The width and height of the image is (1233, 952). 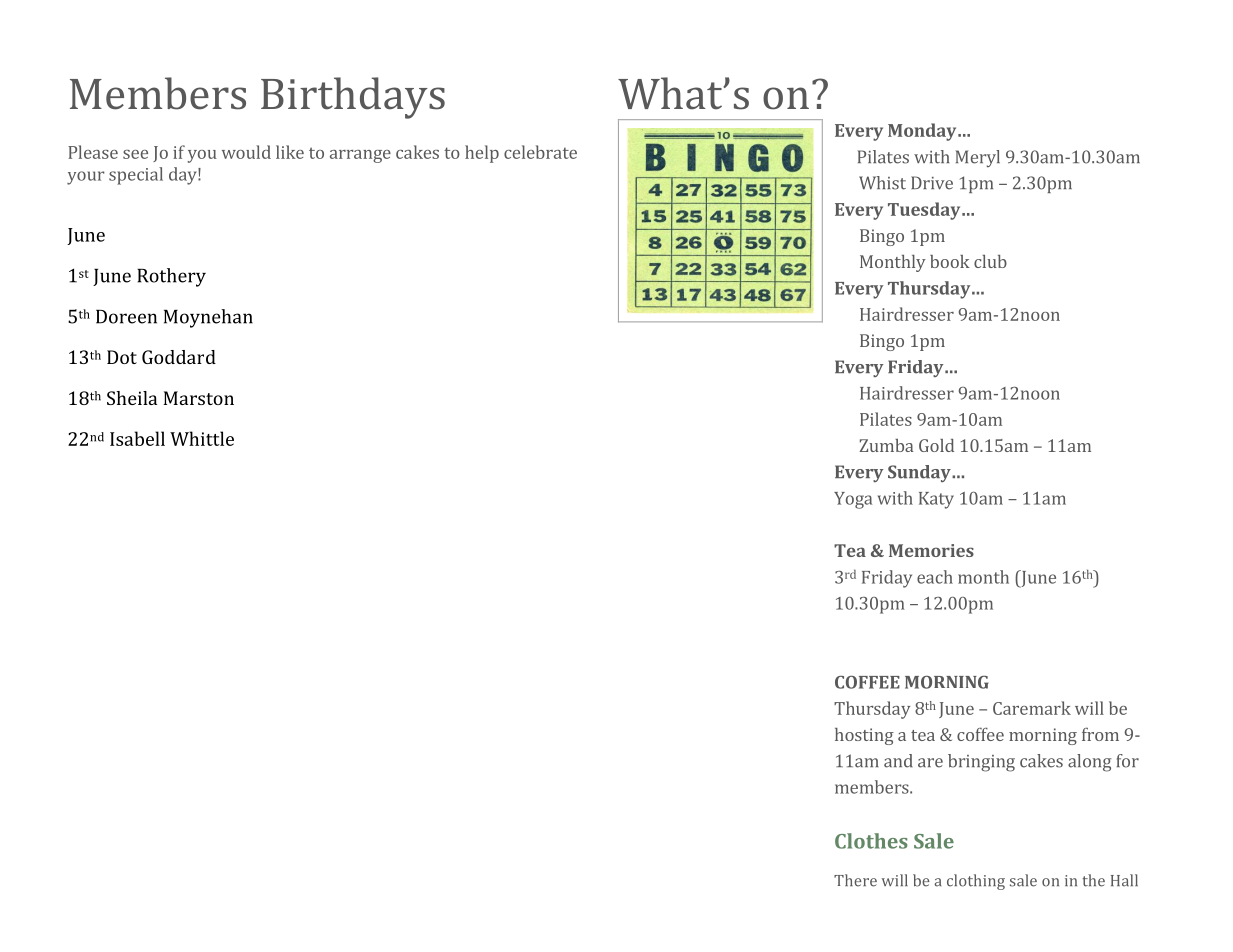 What do you see at coordinates (935, 577) in the image?
I see `each` at bounding box center [935, 577].
